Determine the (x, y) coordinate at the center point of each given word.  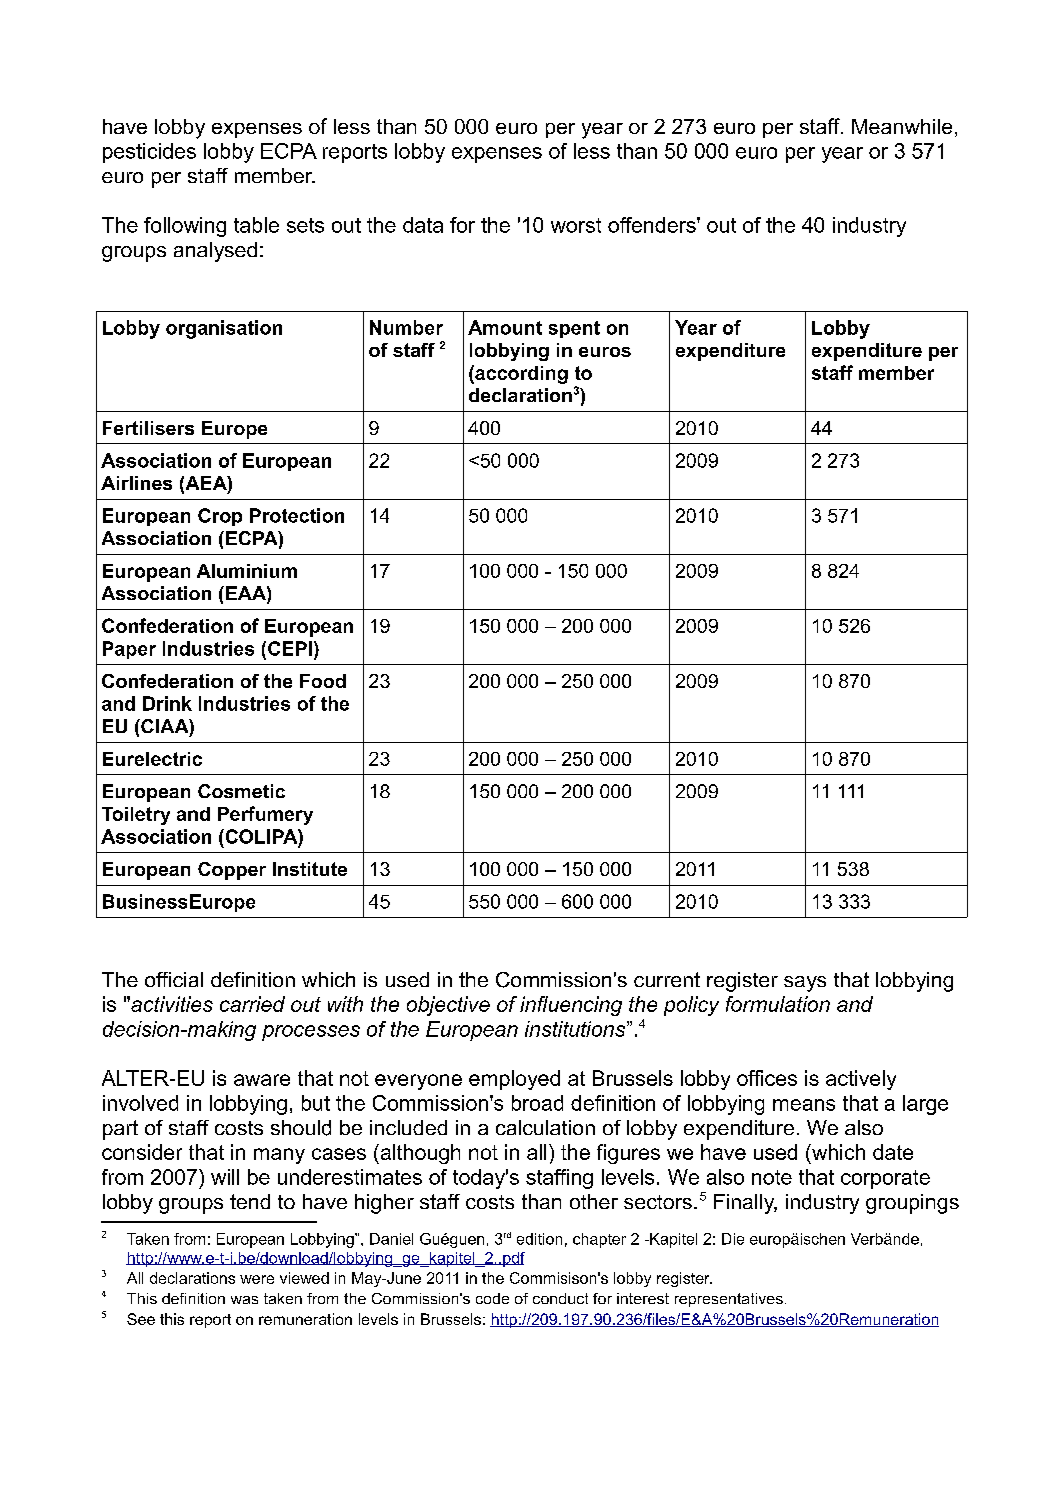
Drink (167, 703)
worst (576, 225)
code (492, 1298)
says (805, 984)
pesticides (149, 153)
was (244, 1300)
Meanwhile (902, 126)
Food (323, 681)
